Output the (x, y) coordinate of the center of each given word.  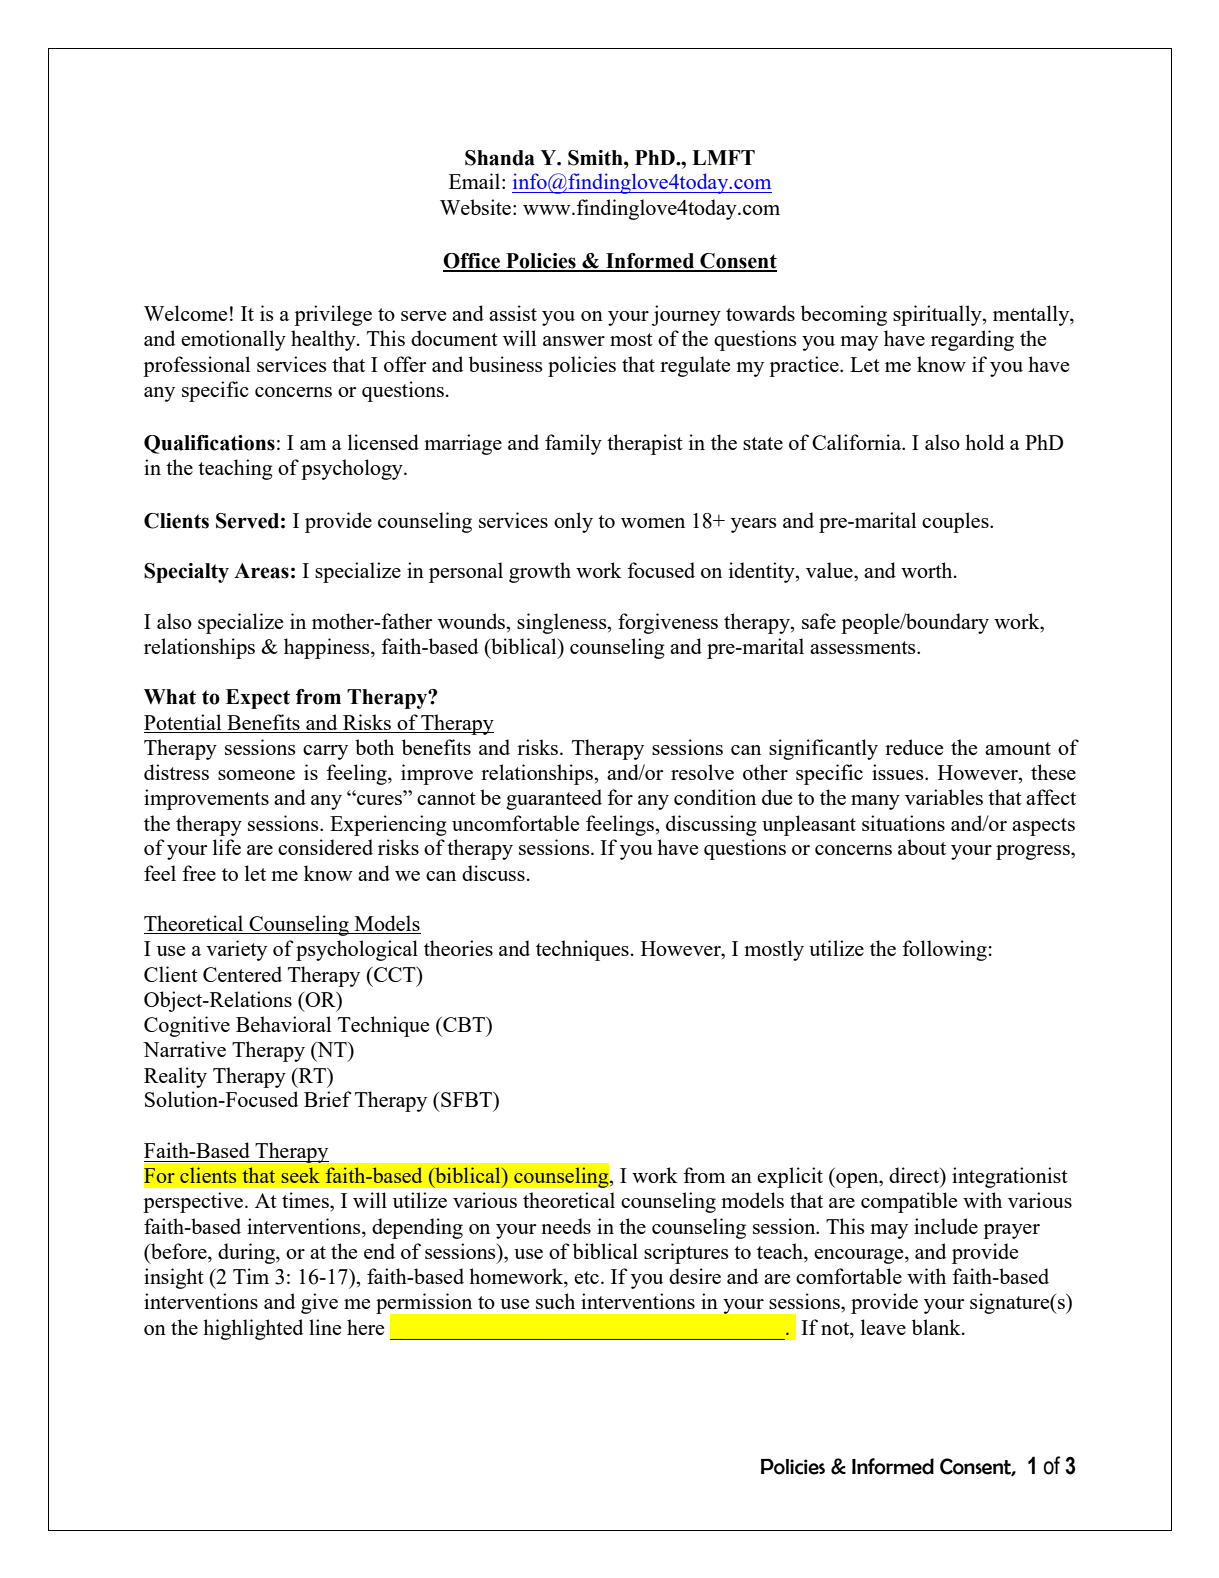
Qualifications (209, 444)
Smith (596, 158)
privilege (333, 315)
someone (256, 775)
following (944, 950)
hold (984, 442)
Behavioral (283, 1024)
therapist (645, 444)
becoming (844, 315)
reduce (914, 747)
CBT (464, 1024)
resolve (702, 772)
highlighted (253, 1329)
